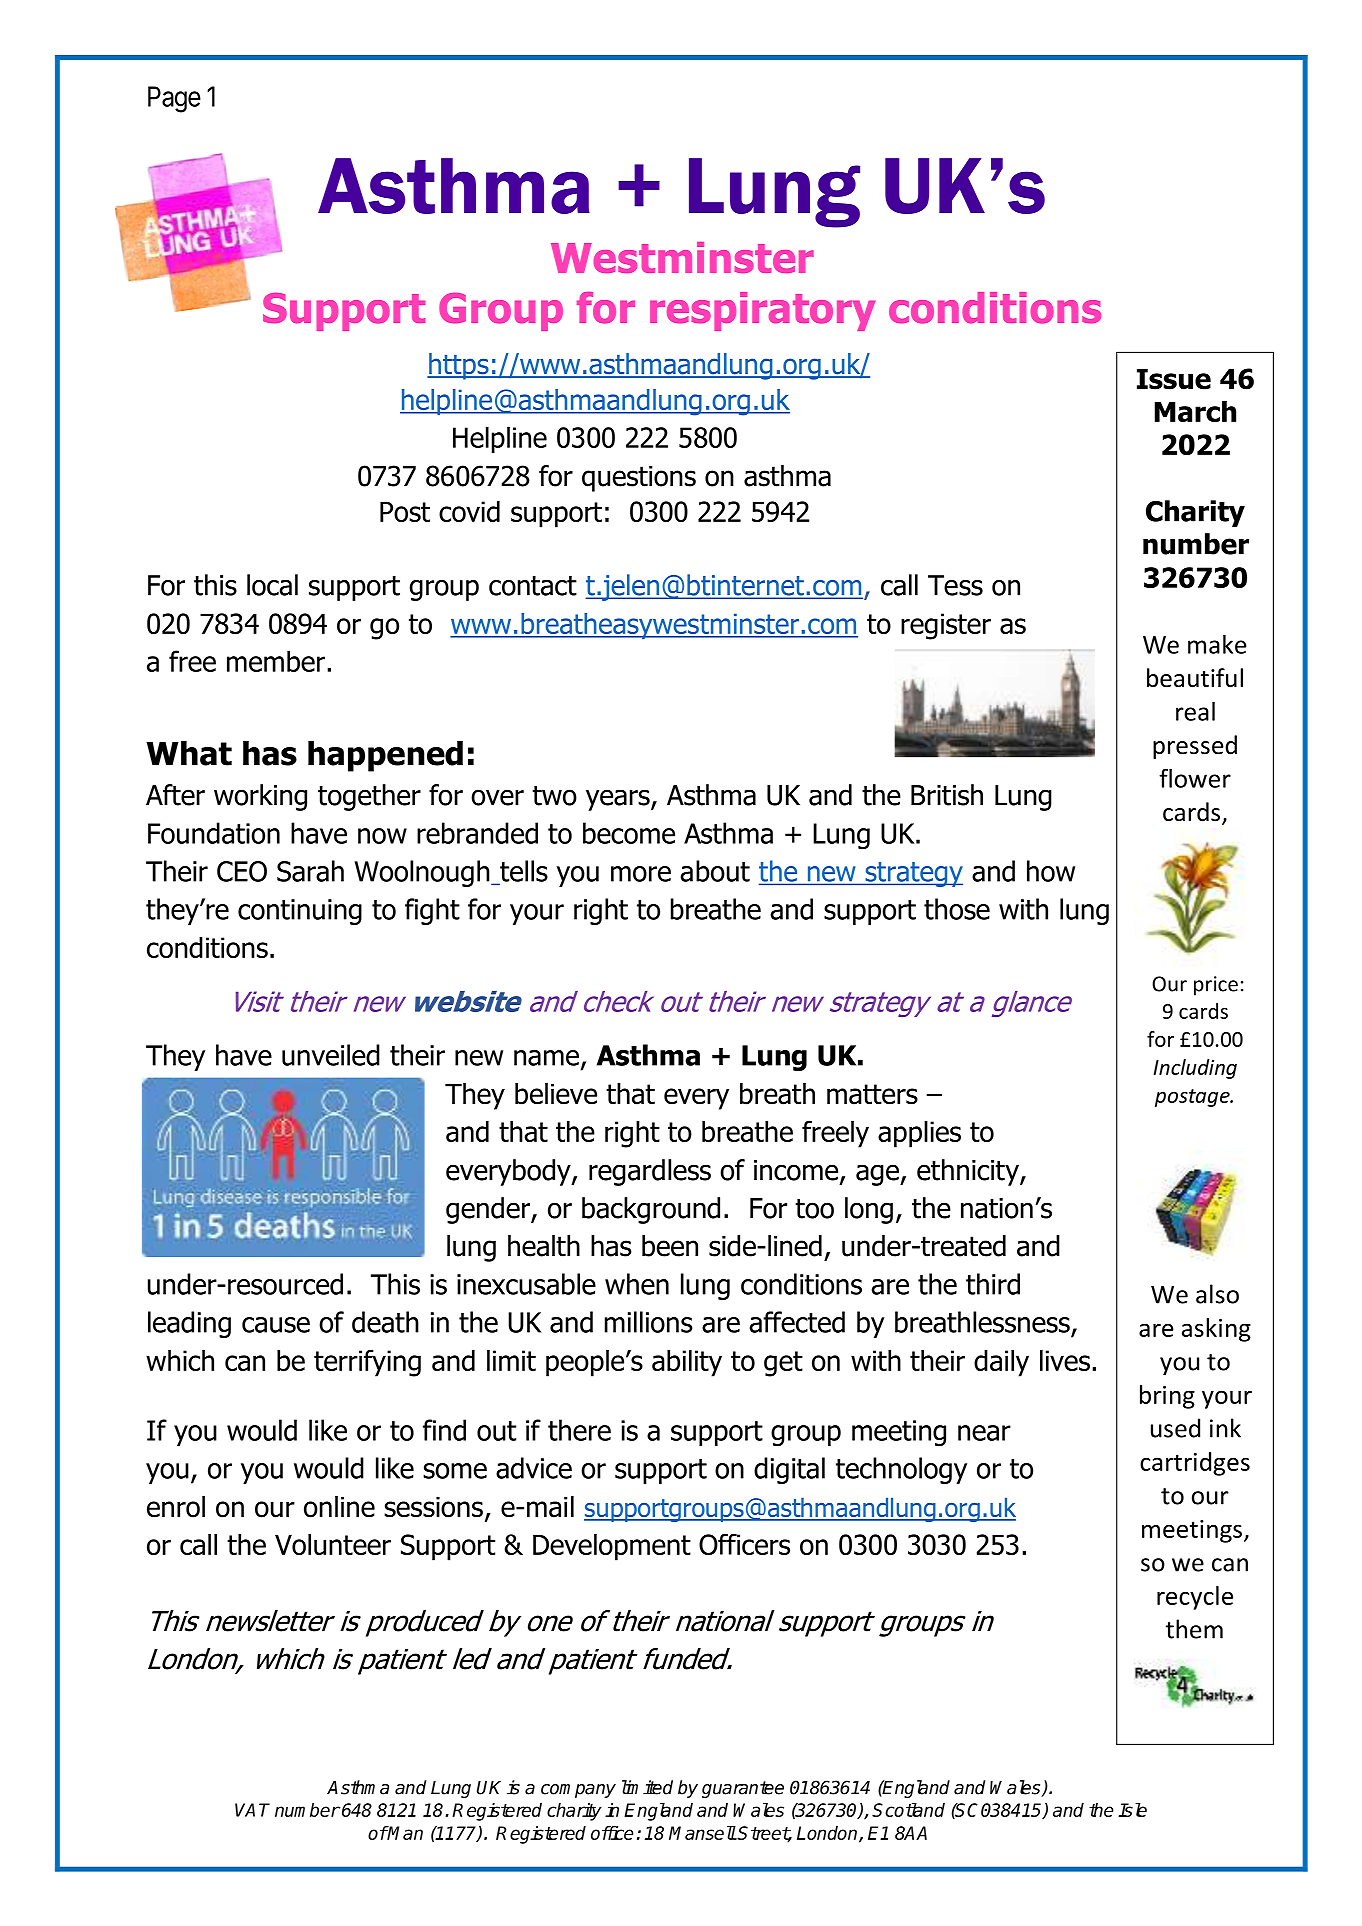 The height and width of the screenshot is (1926, 1362). I want to click on local, so click(272, 585).
